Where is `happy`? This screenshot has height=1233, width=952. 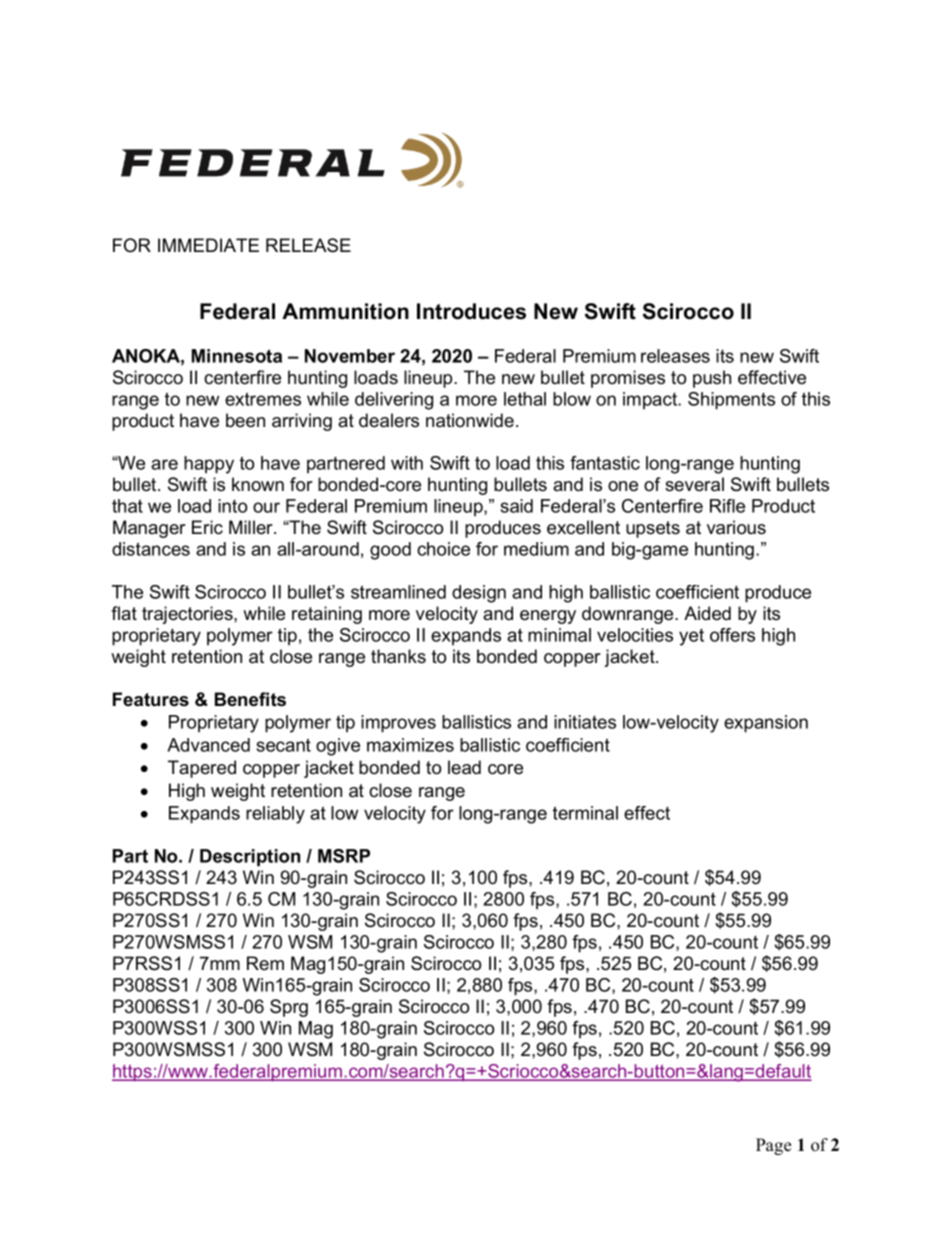 happy is located at coordinates (209, 465).
